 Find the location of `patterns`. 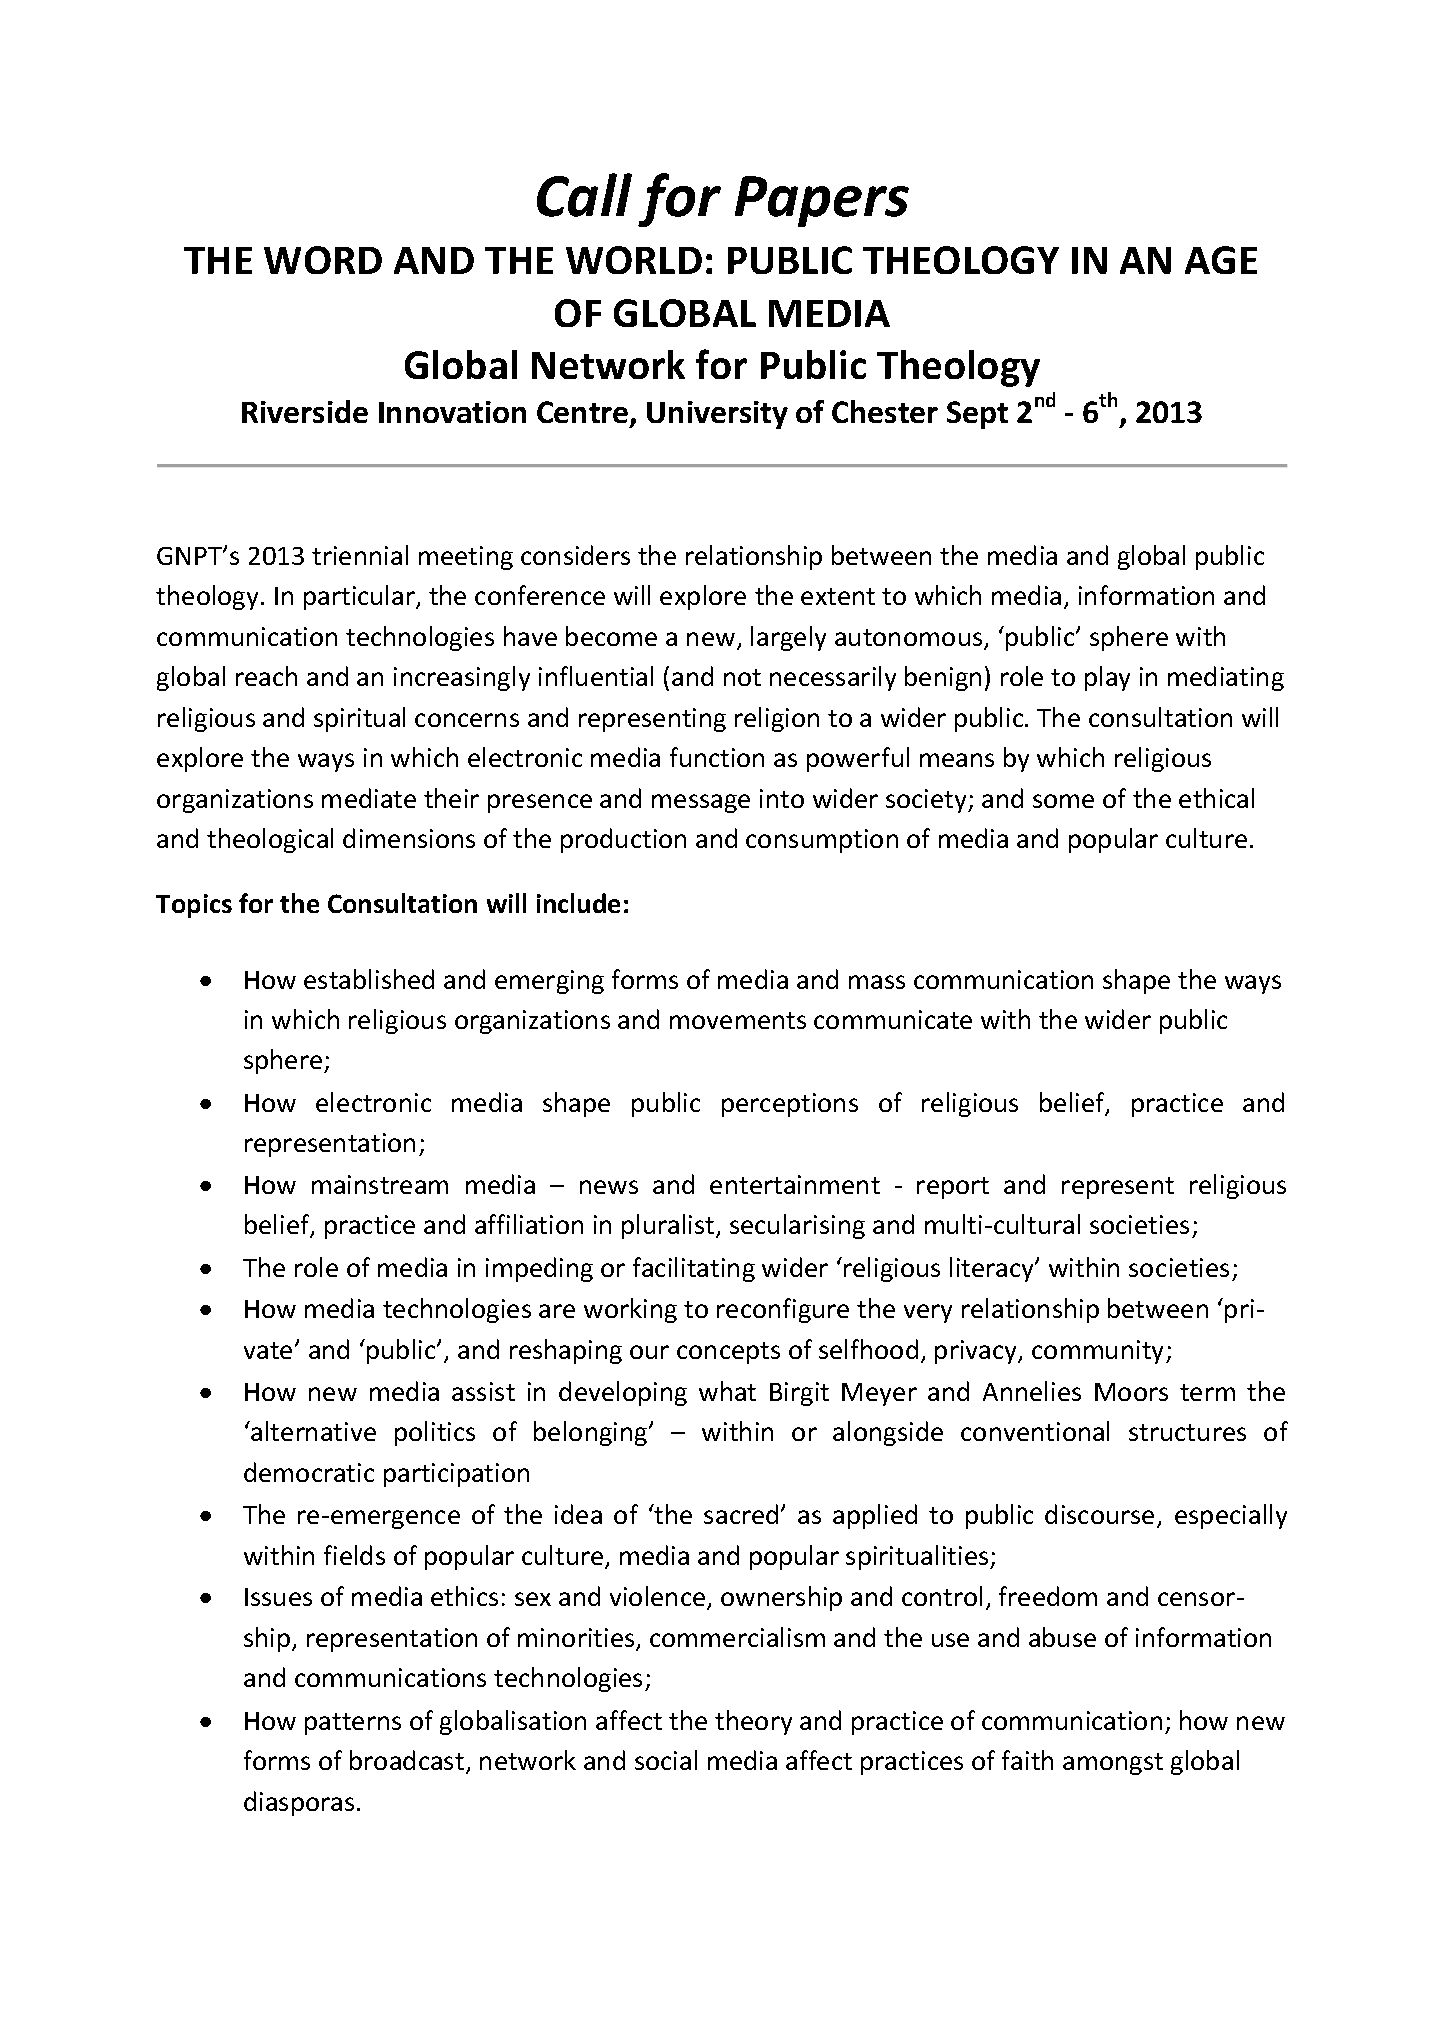

patterns is located at coordinates (353, 1724).
